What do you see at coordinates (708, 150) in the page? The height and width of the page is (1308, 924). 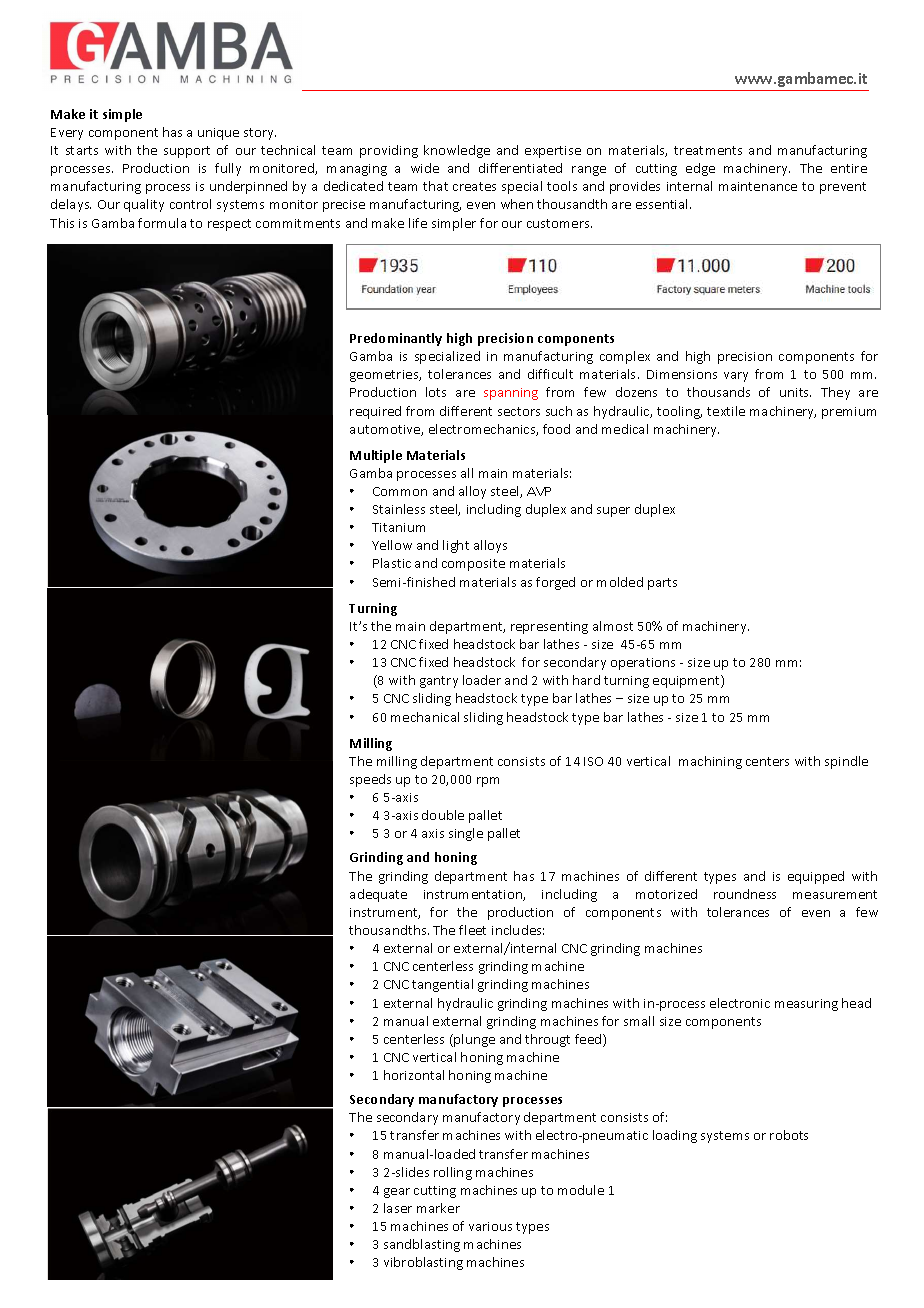 I see `treatments` at bounding box center [708, 150].
